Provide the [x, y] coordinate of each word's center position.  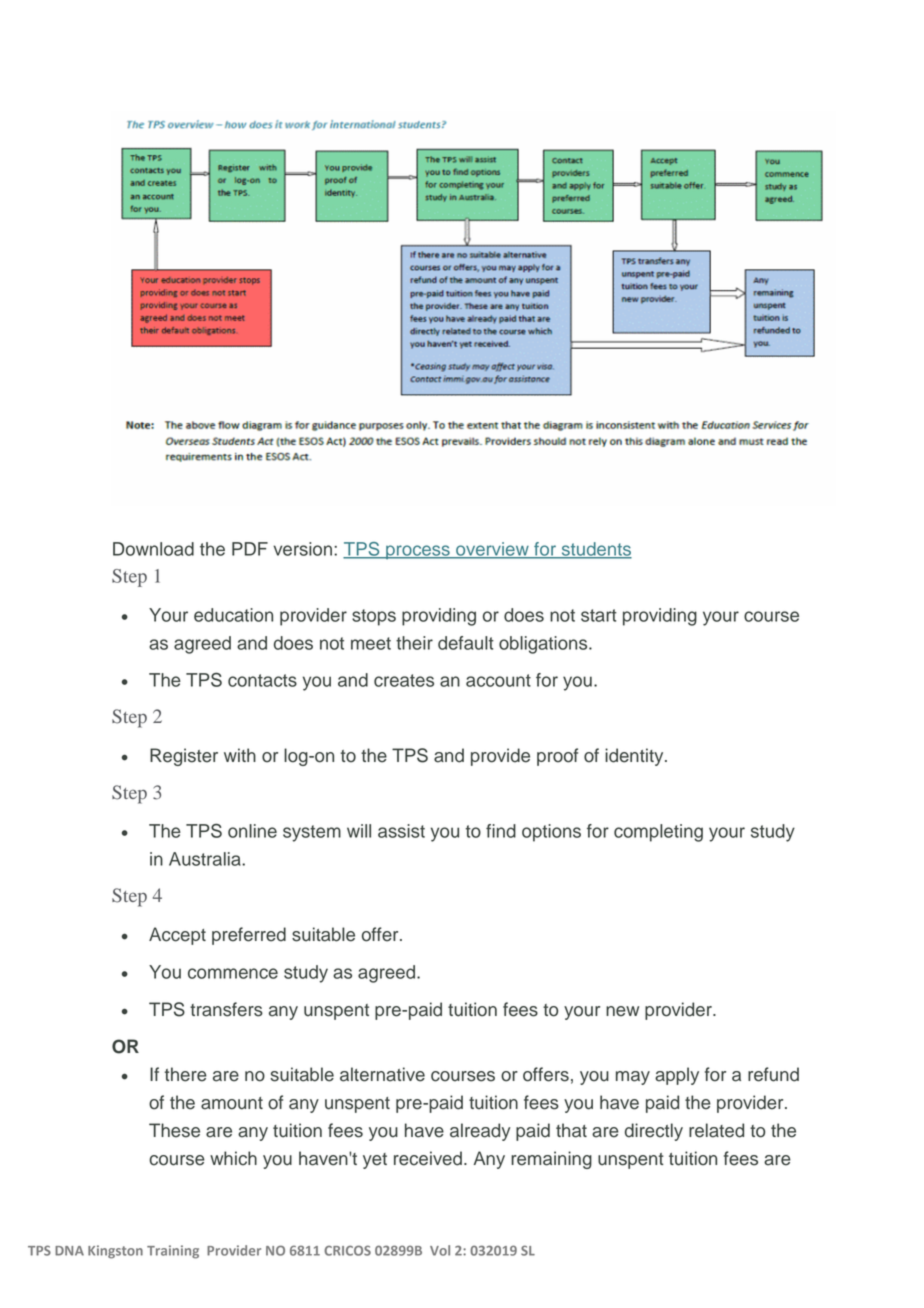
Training [173, 1252]
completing [658, 833]
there [186, 1074]
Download [153, 549]
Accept [177, 936]
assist [401, 831]
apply [677, 1076]
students [595, 550]
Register [184, 757]
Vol [440, 1250]
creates [404, 680]
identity [635, 757]
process [418, 552]
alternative [382, 1074]
